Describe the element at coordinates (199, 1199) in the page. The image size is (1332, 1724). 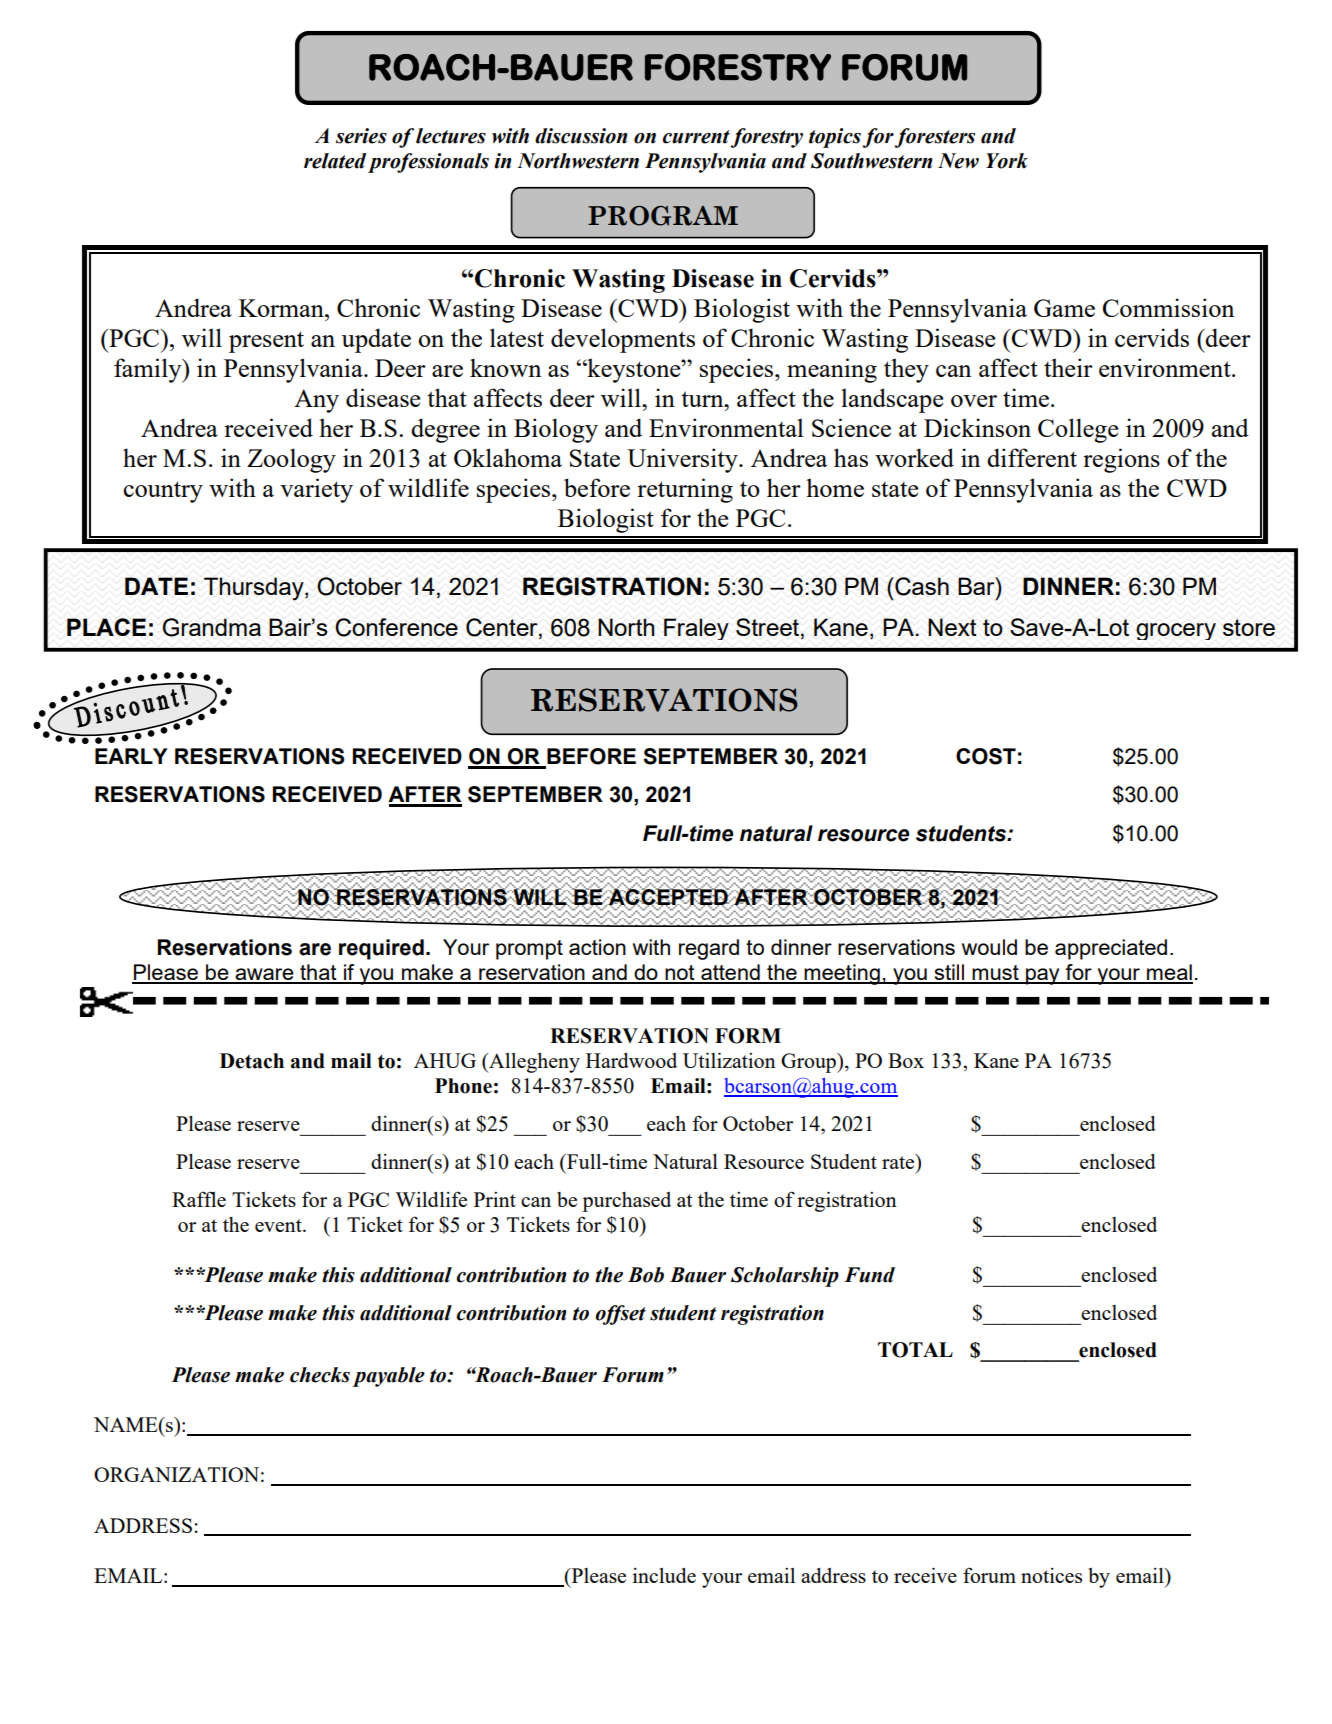
I see `Raffle` at that location.
